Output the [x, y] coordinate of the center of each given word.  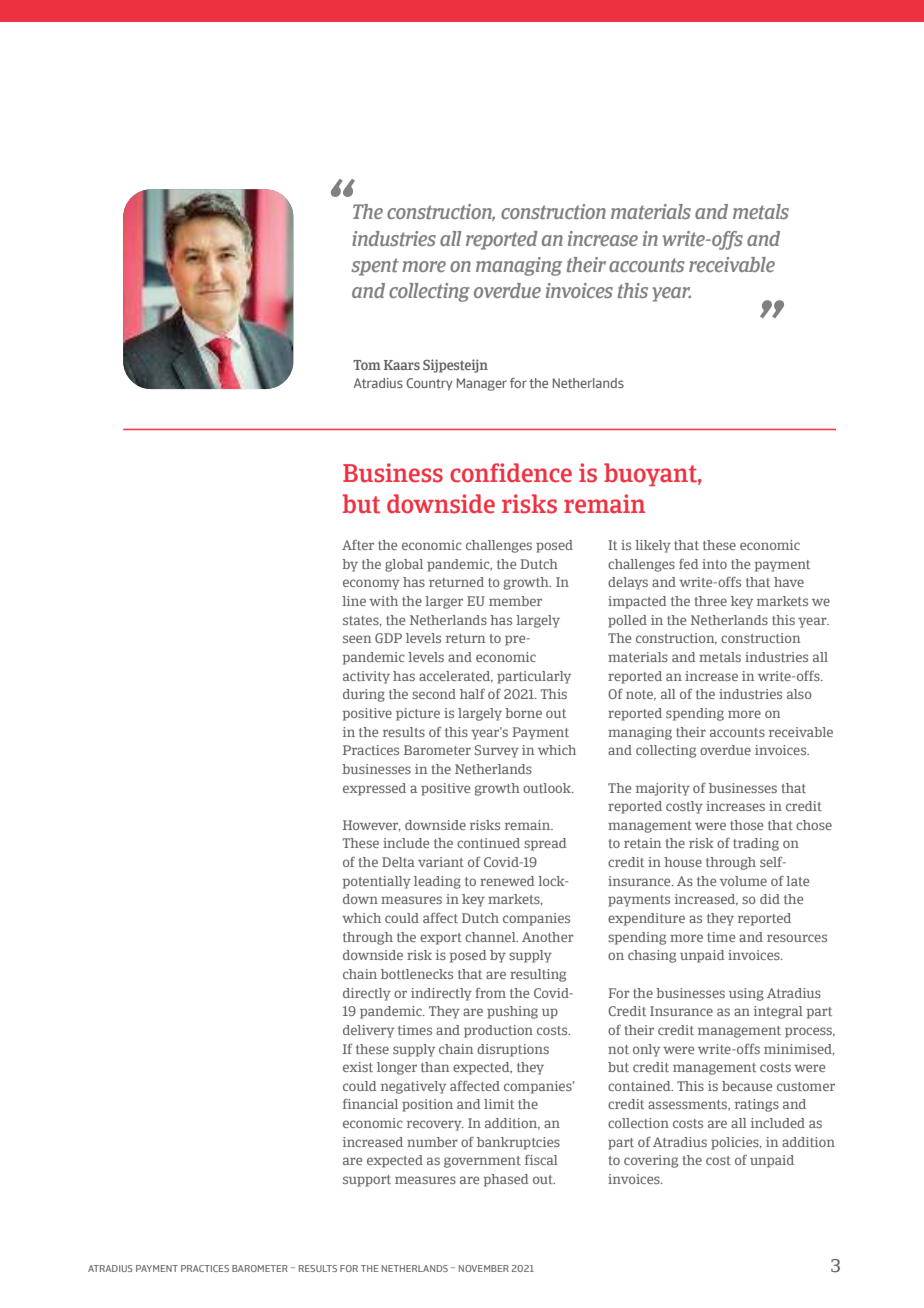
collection [638, 1123]
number [432, 1142]
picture [418, 714]
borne [523, 713]
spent [375, 267]
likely [653, 546]
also [799, 694]
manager [482, 384]
